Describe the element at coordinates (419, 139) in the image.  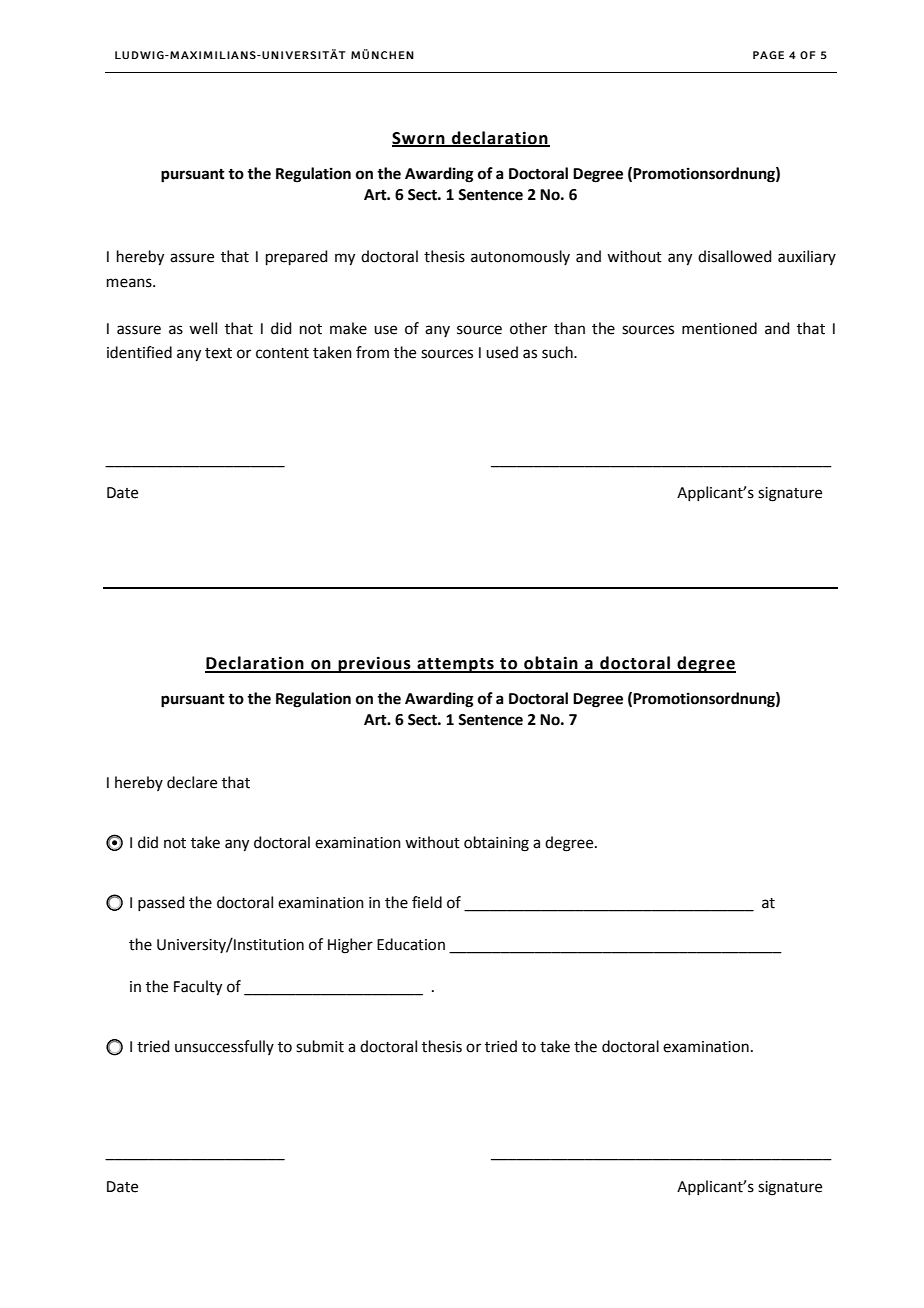
I see `Sworn` at that location.
